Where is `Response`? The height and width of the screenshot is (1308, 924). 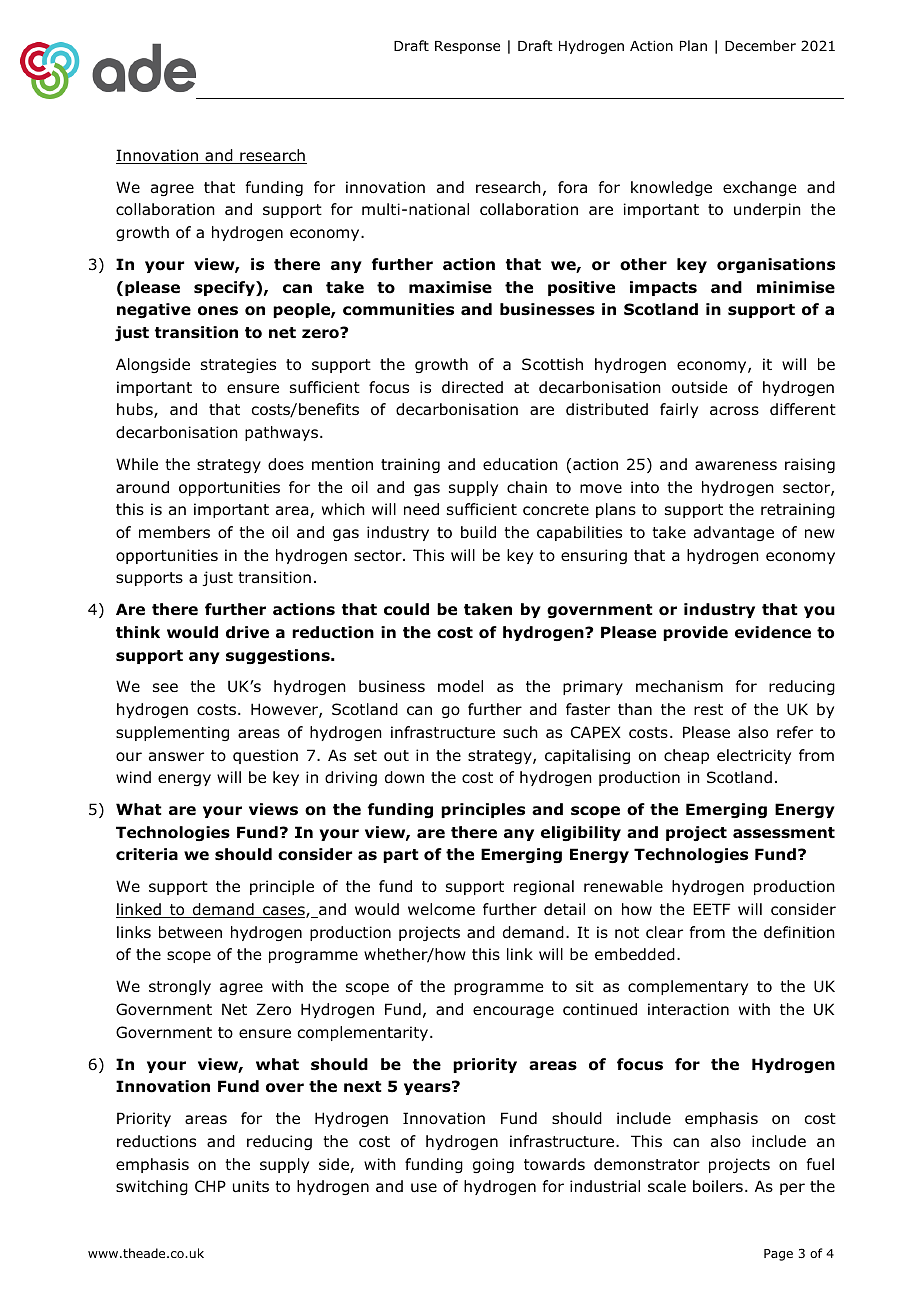
Response is located at coordinates (467, 47).
